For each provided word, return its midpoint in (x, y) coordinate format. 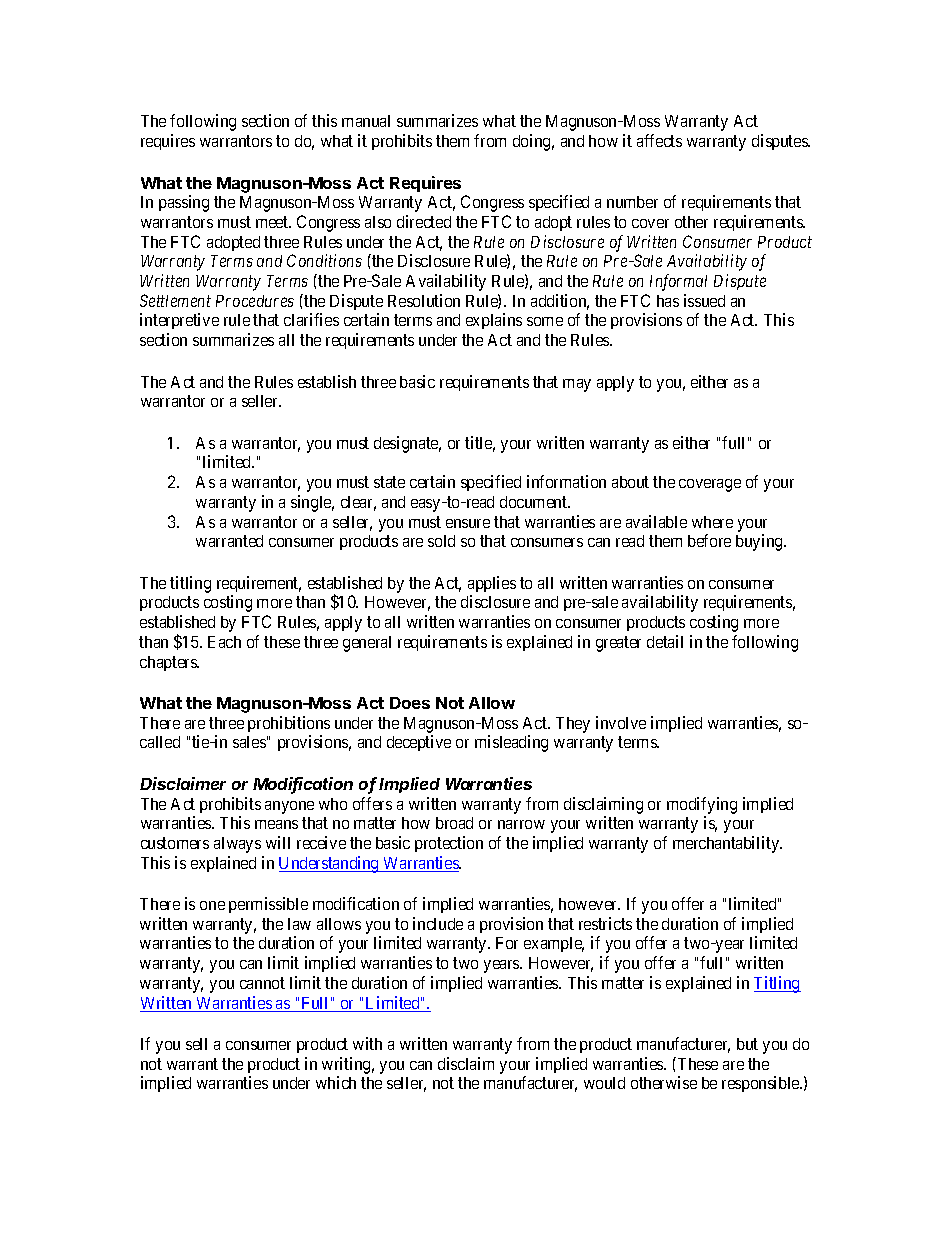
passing (184, 203)
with (367, 1043)
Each (224, 642)
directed (424, 221)
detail (665, 641)
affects (659, 140)
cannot (262, 983)
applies (492, 584)
